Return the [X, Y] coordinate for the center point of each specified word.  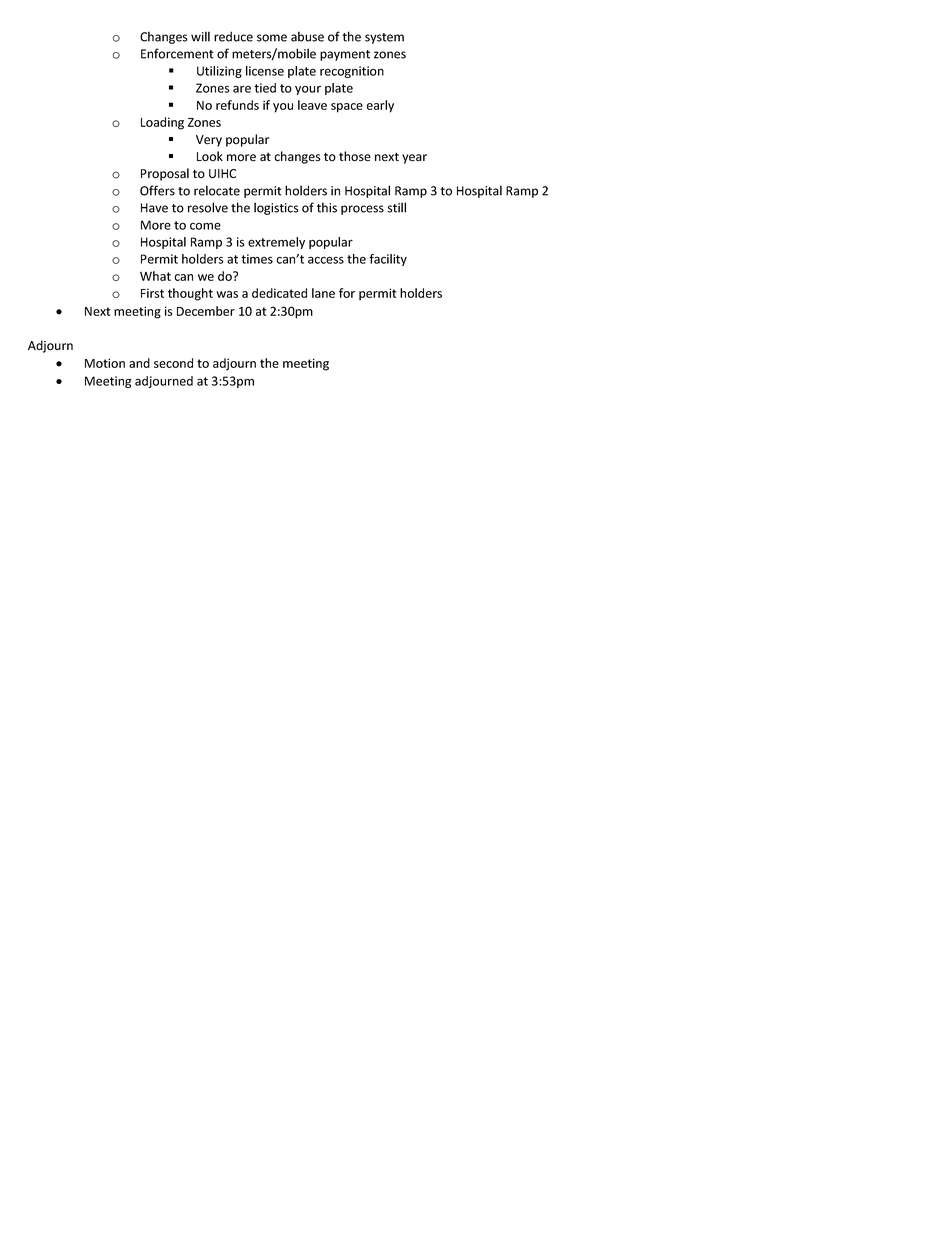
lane [323, 293]
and [139, 363]
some [272, 38]
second [173, 363]
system [384, 38]
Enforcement [177, 53]
